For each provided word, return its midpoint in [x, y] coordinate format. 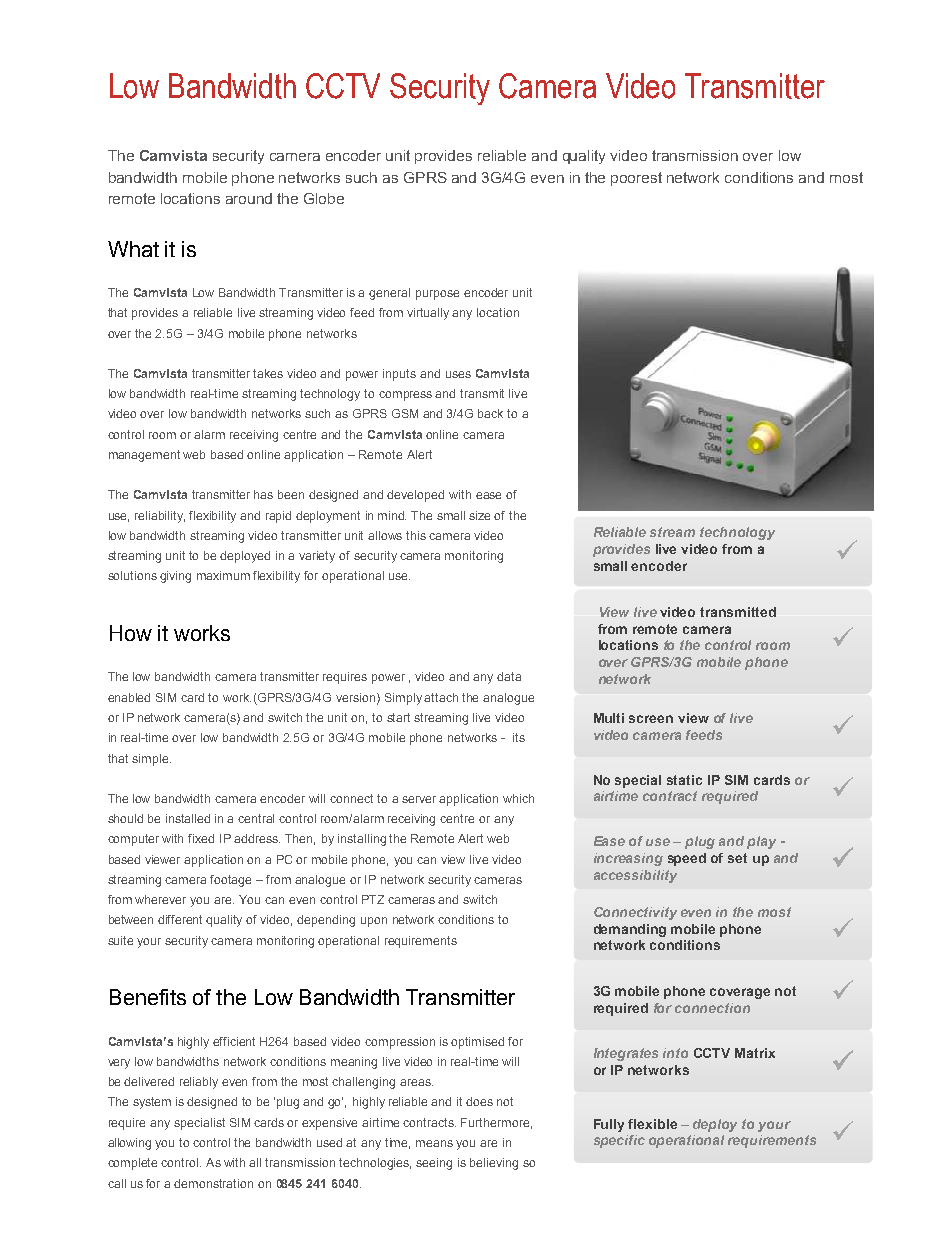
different [180, 919]
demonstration [213, 1183]
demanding [630, 930]
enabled [129, 697]
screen [651, 719]
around [249, 198]
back [490, 413]
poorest [636, 179]
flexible [652, 1124]
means [434, 1143]
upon [374, 922]
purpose [437, 295]
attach [441, 697]
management [144, 456]
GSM [405, 413]
